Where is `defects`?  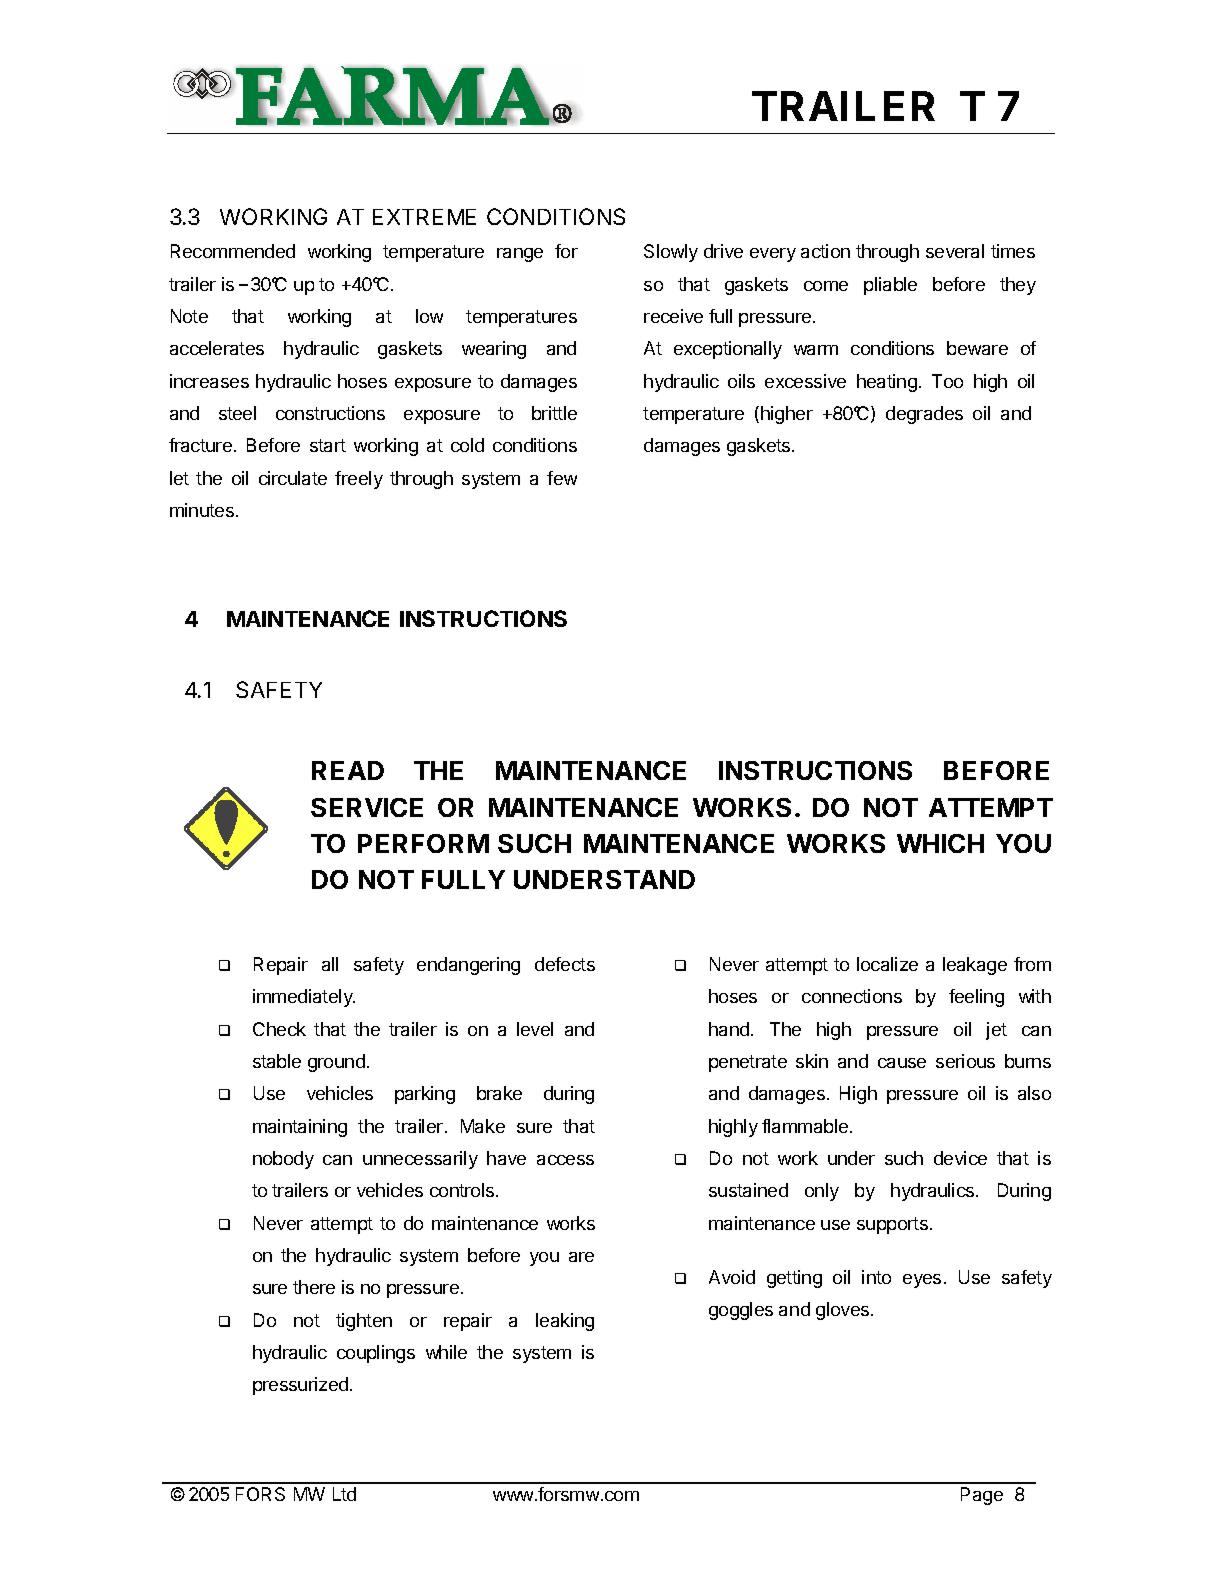
defects is located at coordinates (565, 964).
